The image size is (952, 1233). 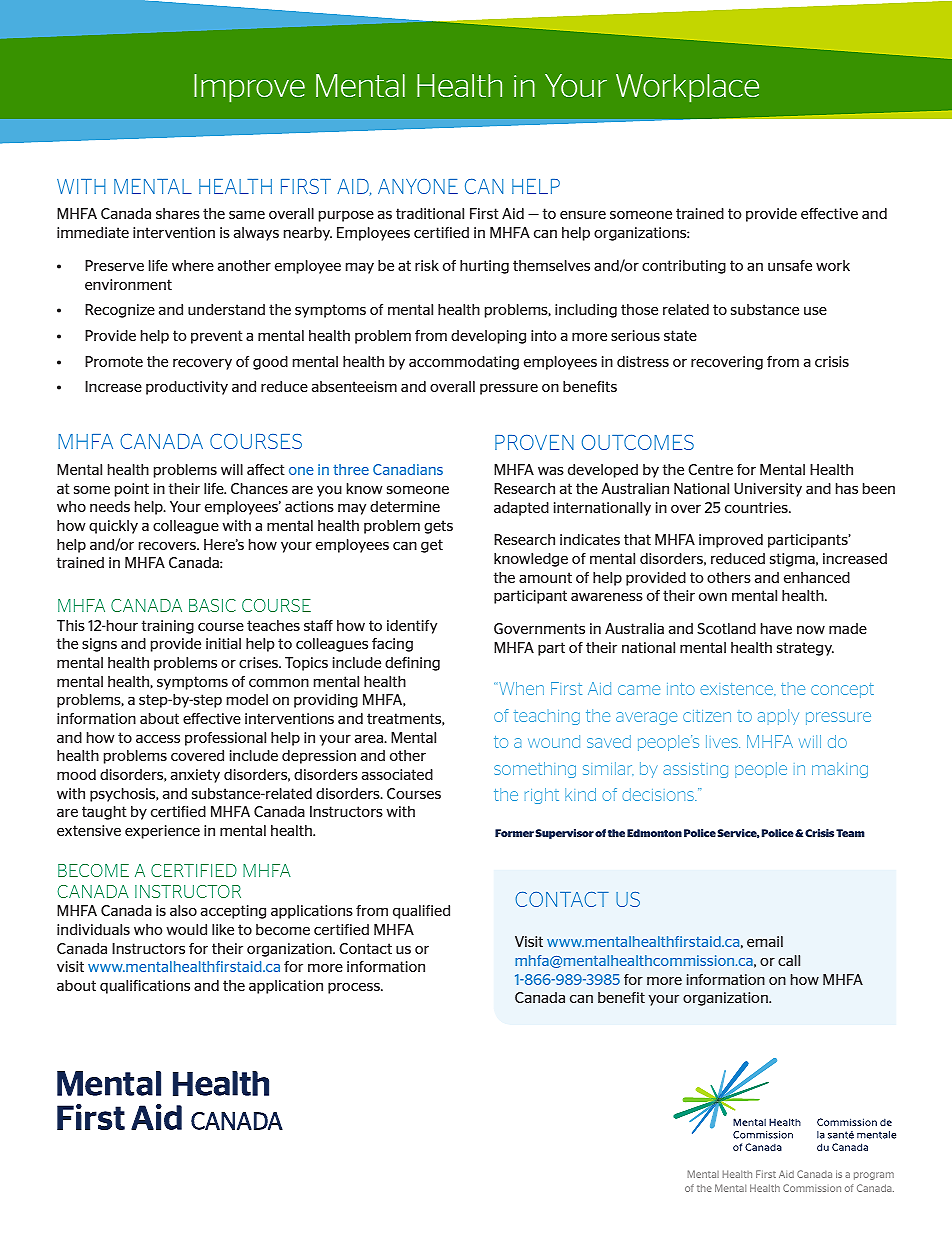 I want to click on program, so click(x=874, y=1176).
